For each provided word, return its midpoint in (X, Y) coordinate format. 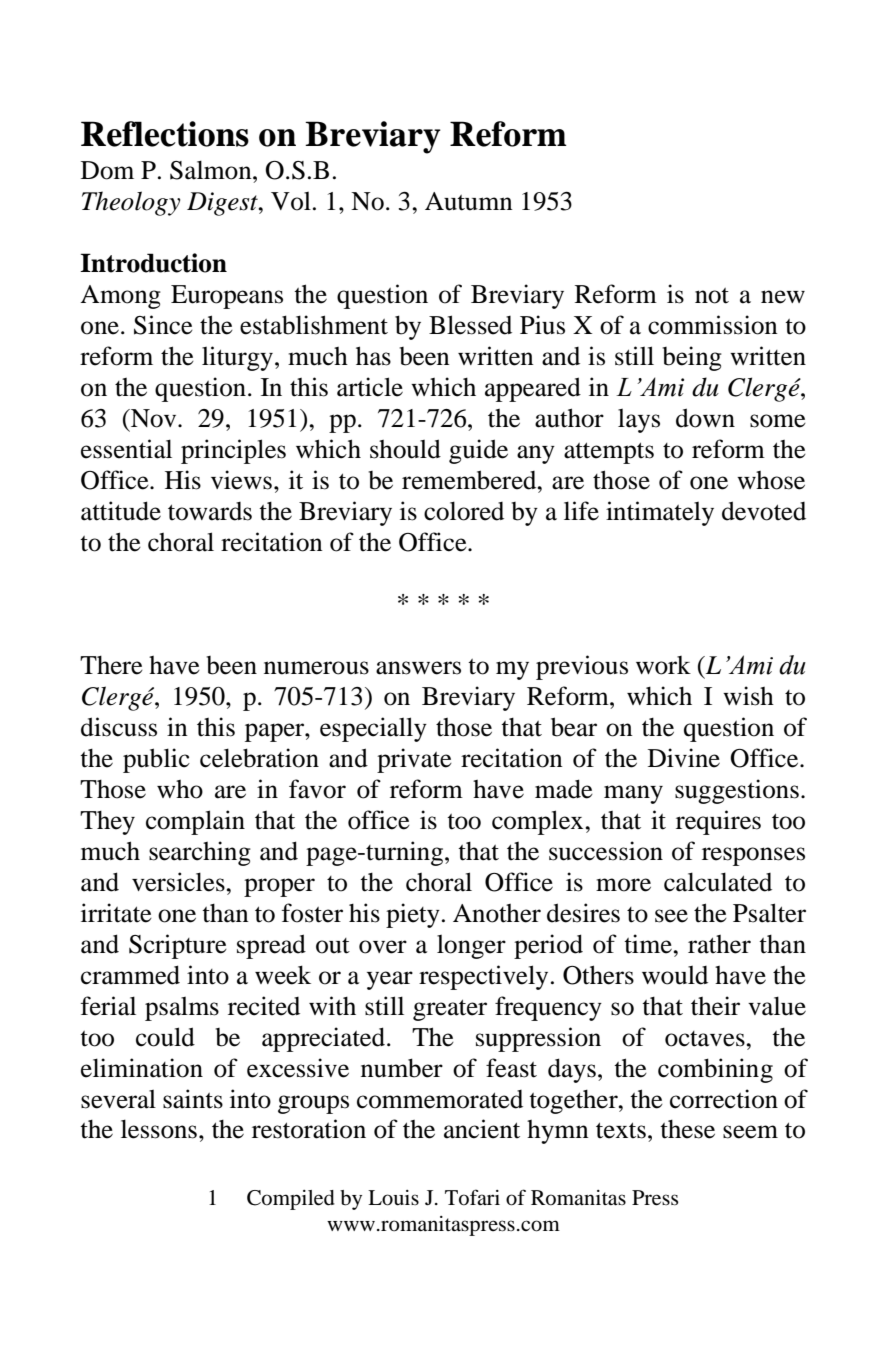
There (111, 665)
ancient (482, 1129)
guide (478, 451)
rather (719, 944)
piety (413, 915)
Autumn (469, 201)
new (783, 297)
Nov (154, 418)
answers (418, 668)
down (705, 418)
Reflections (165, 134)
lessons (159, 1129)
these (687, 1129)
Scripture (178, 946)
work (663, 665)
